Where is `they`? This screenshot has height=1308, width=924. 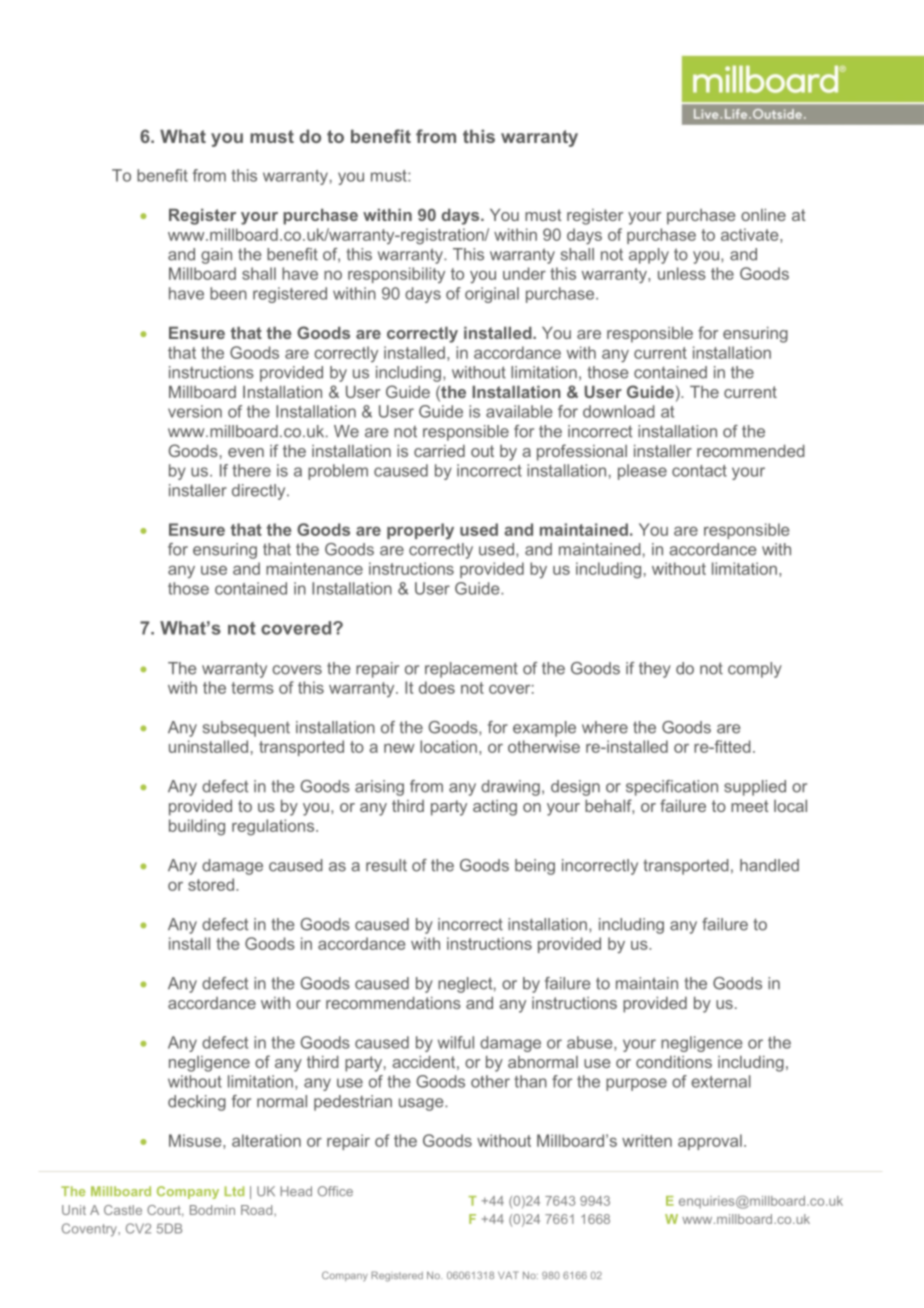
they is located at coordinates (655, 670).
